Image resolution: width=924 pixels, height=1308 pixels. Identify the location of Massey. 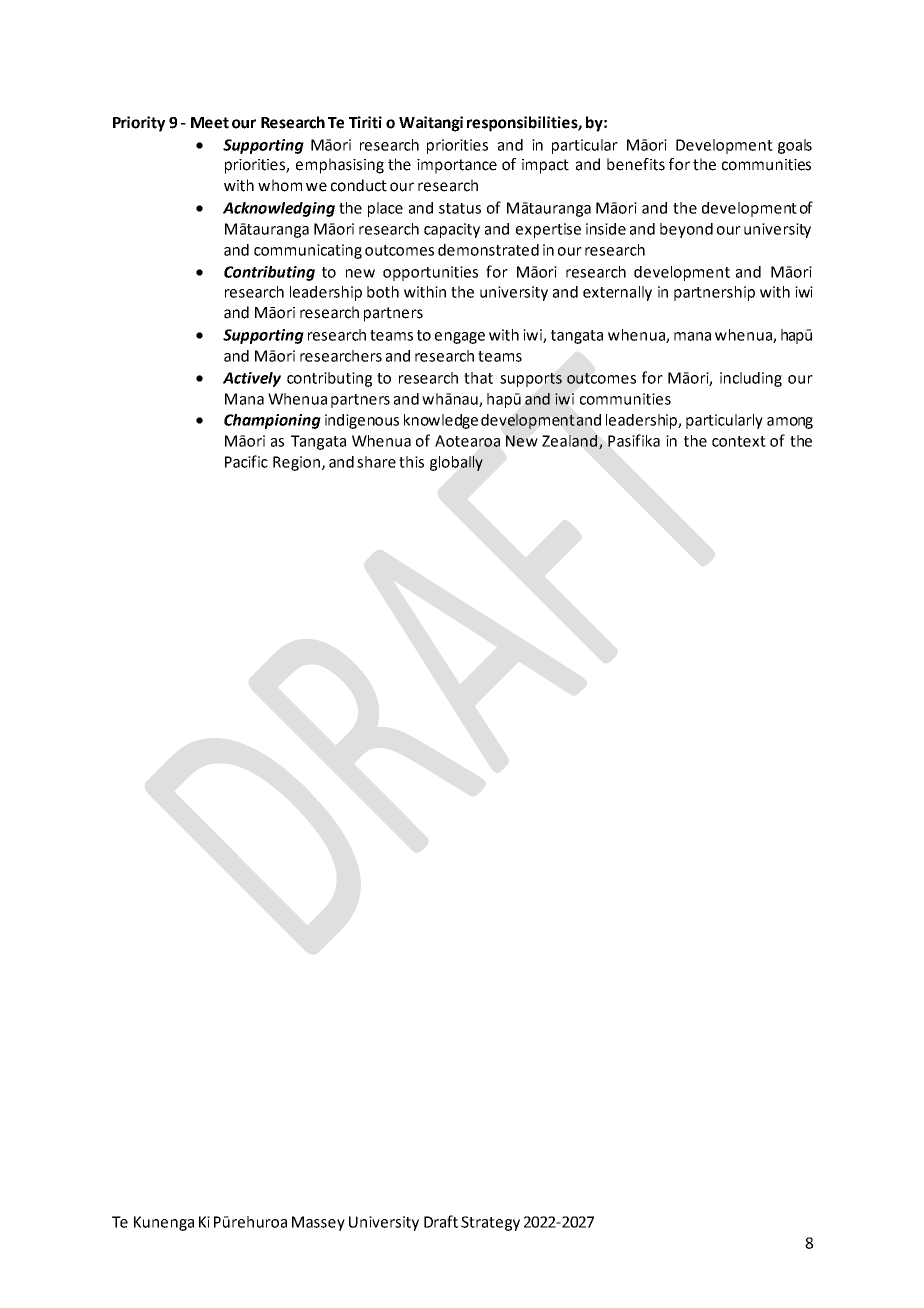
(318, 1223).
